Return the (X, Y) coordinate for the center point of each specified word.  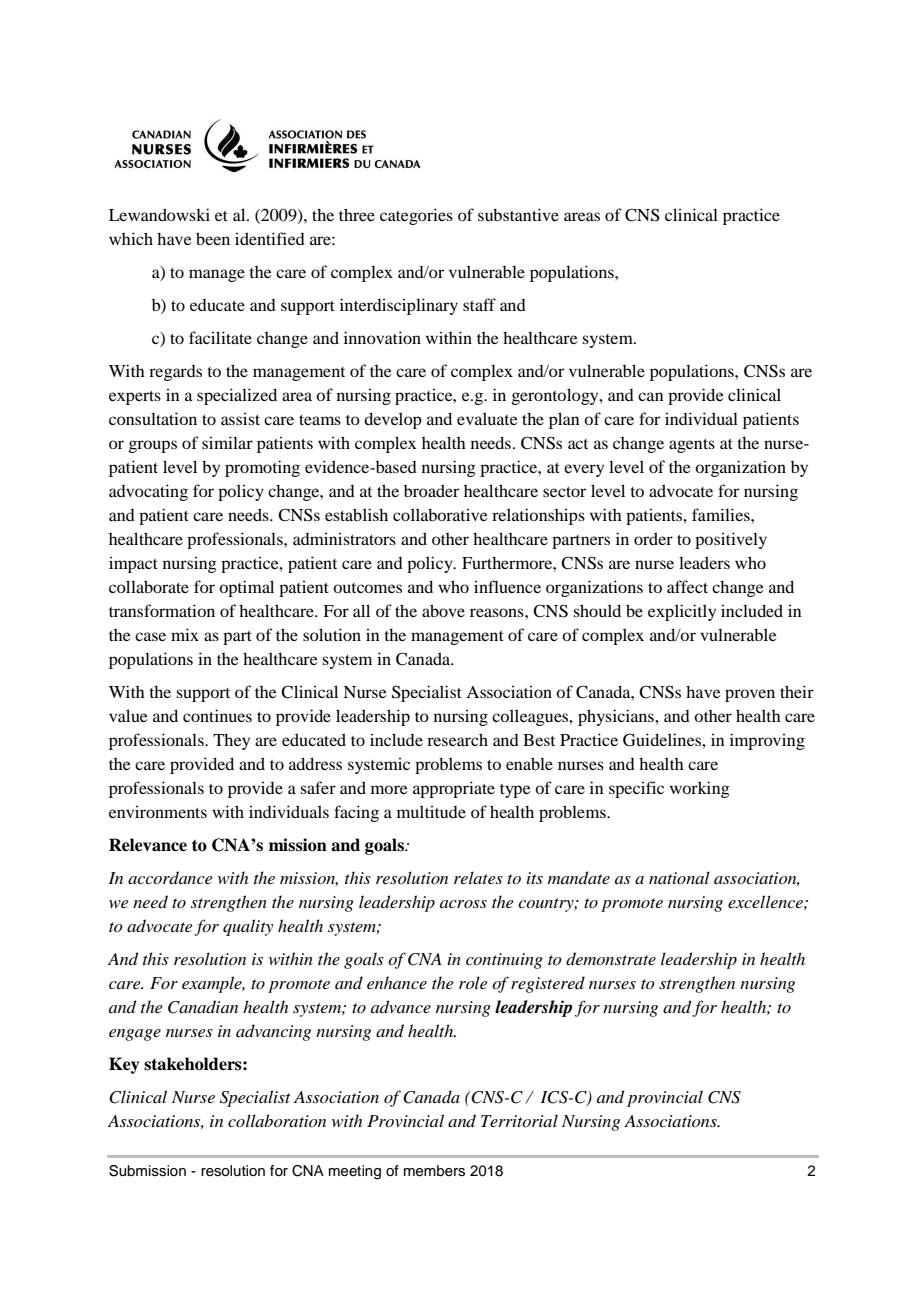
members (434, 1171)
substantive (518, 214)
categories (416, 216)
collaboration (277, 1120)
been (213, 238)
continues (217, 715)
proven (750, 695)
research (457, 739)
